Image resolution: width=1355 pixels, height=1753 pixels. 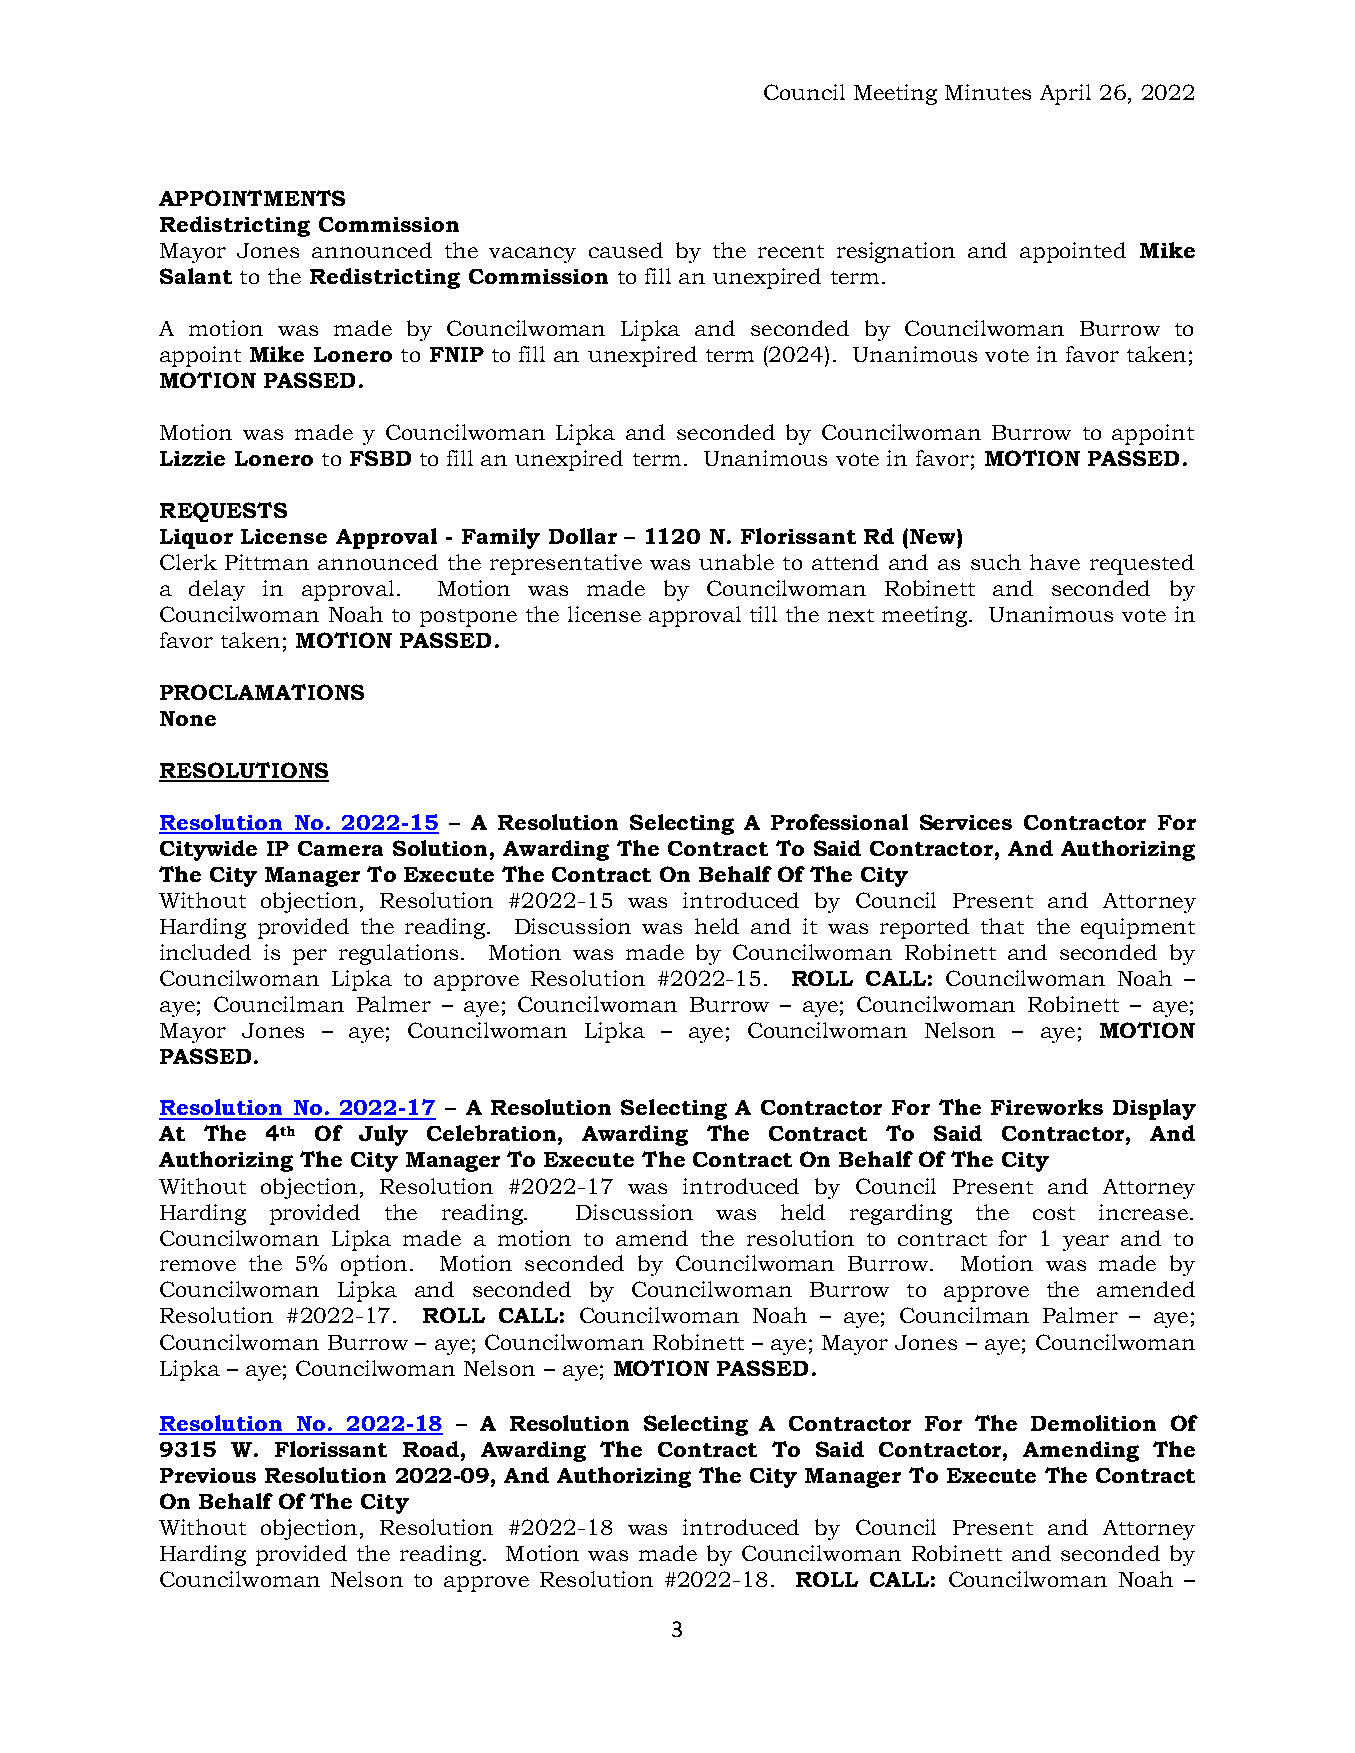 I want to click on April, so click(x=1065, y=94).
